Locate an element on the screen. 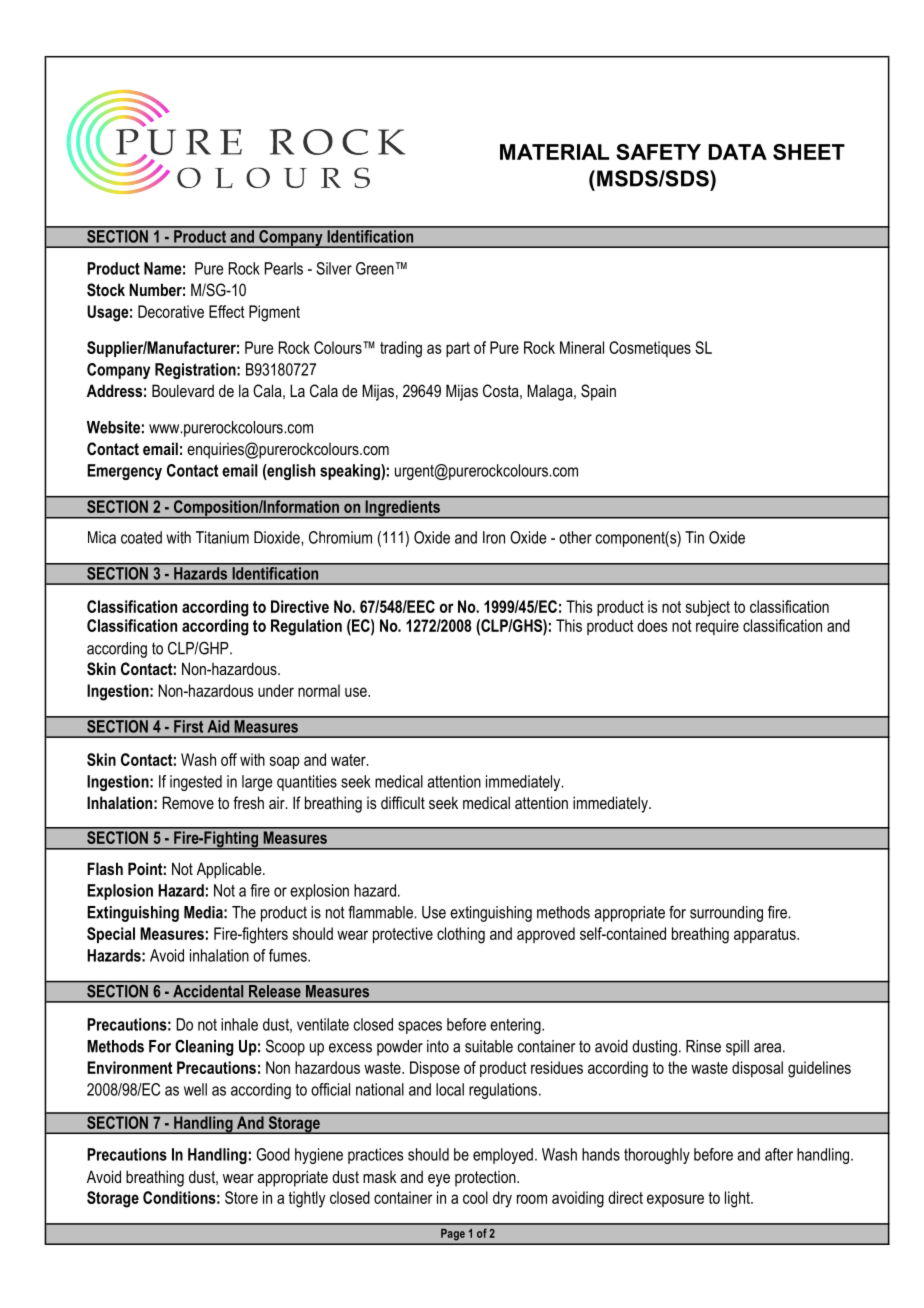  normal is located at coordinates (319, 690).
